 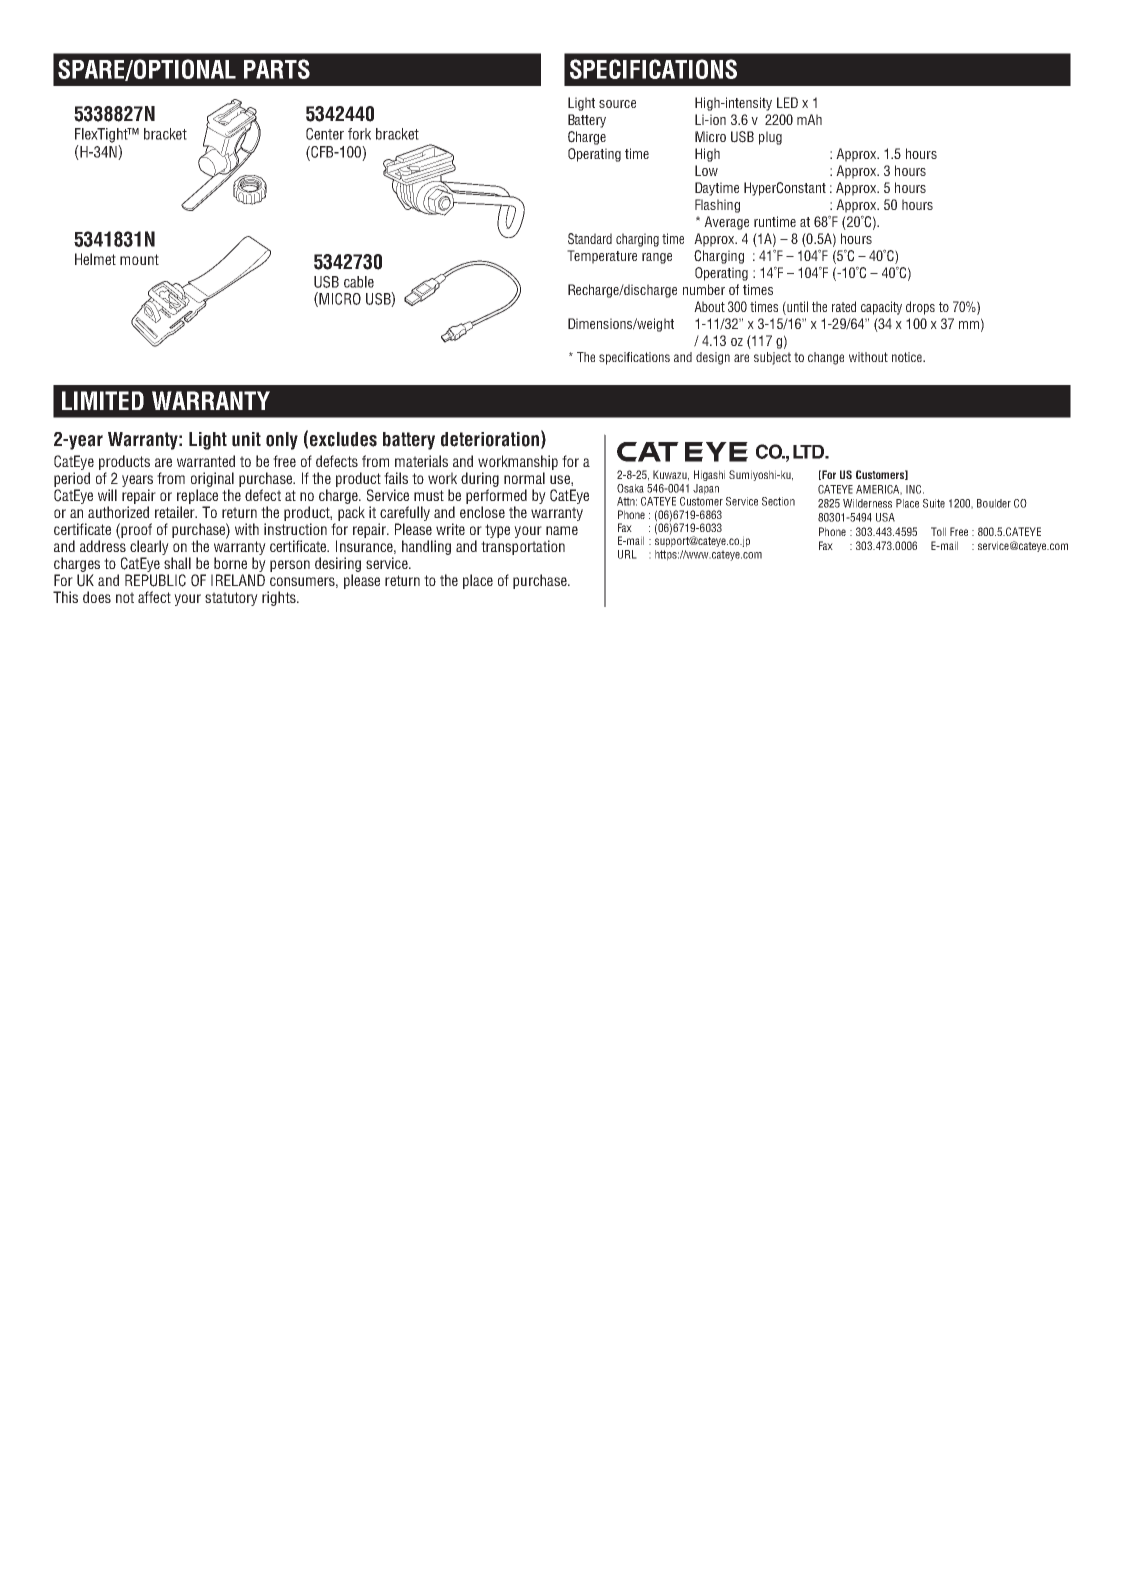 I want to click on Average, so click(x=726, y=223).
